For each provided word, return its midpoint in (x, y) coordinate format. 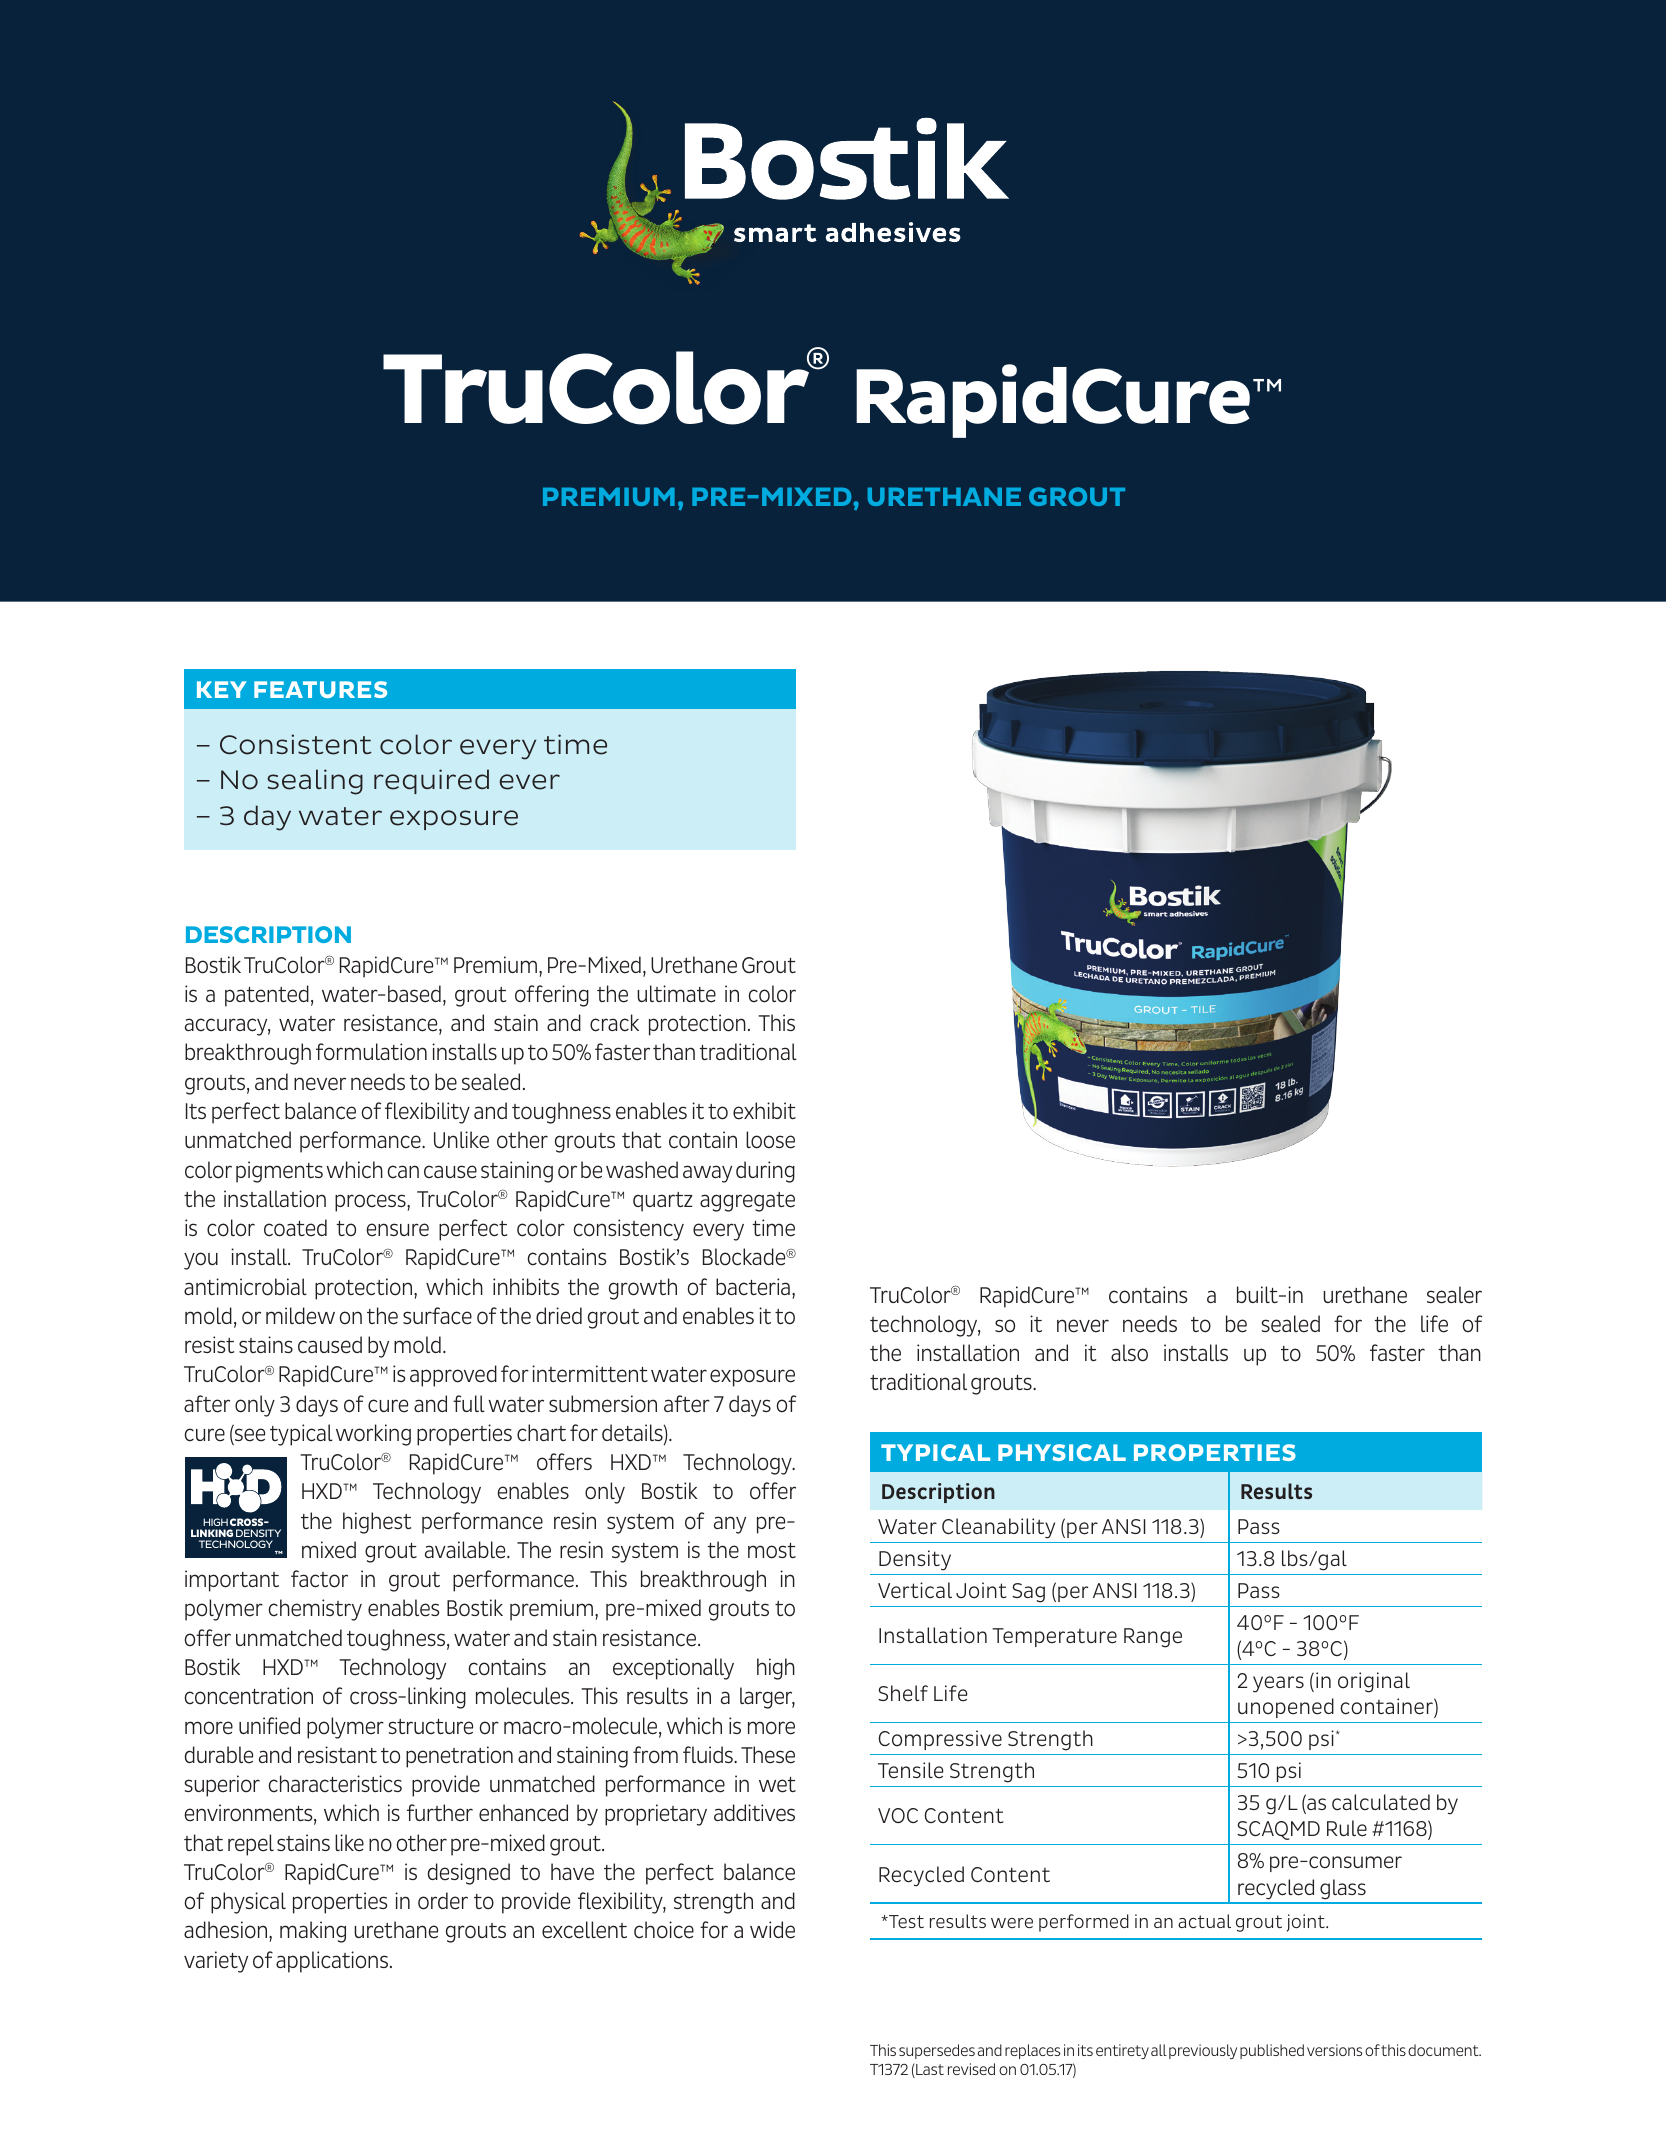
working (373, 1435)
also (1129, 1353)
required (431, 781)
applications (333, 1962)
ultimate (676, 994)
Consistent (296, 744)
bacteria (753, 1287)
